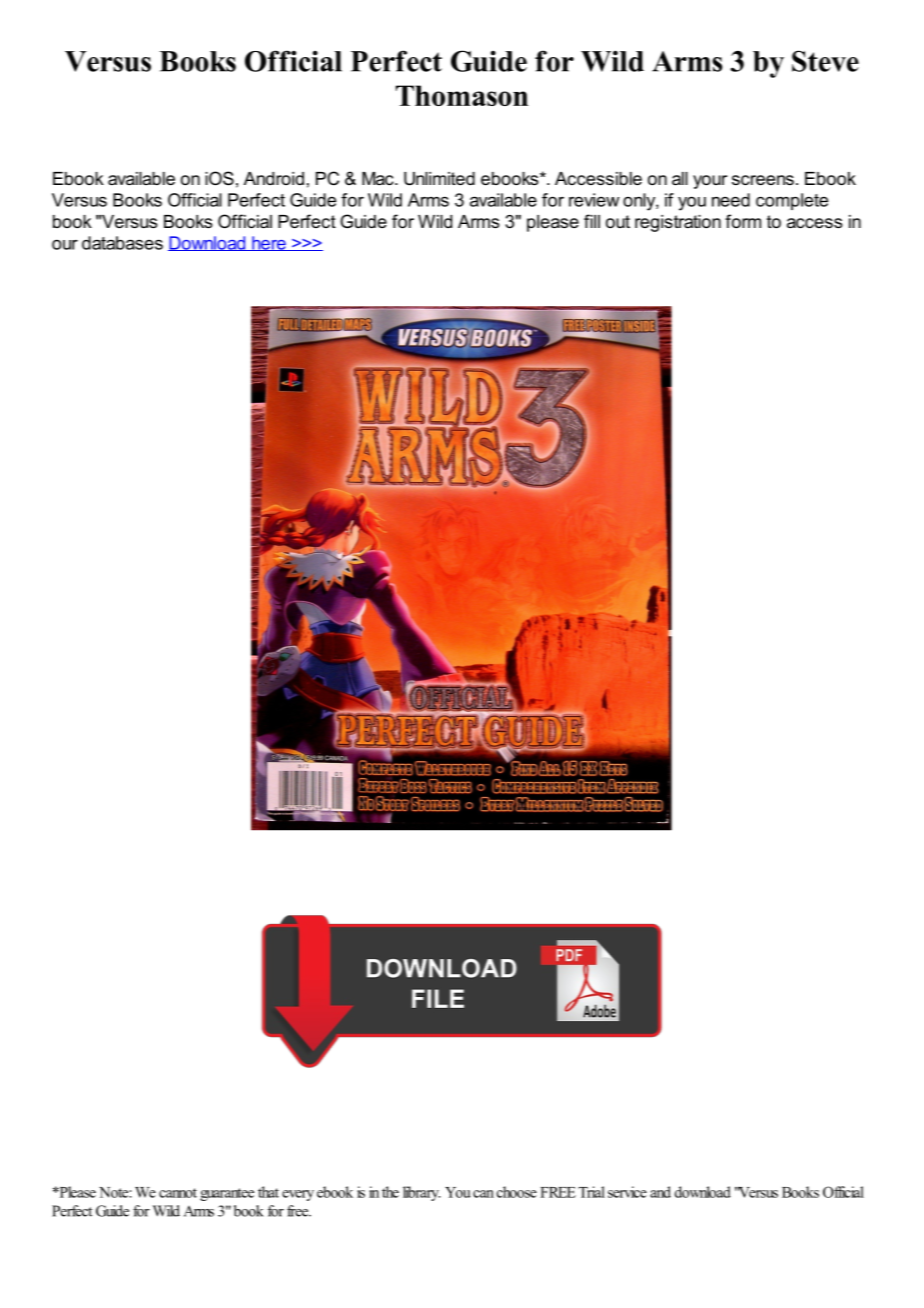 Image resolution: width=924 pixels, height=1308 pixels. What do you see at coordinates (743, 221) in the image?
I see `form` at bounding box center [743, 221].
